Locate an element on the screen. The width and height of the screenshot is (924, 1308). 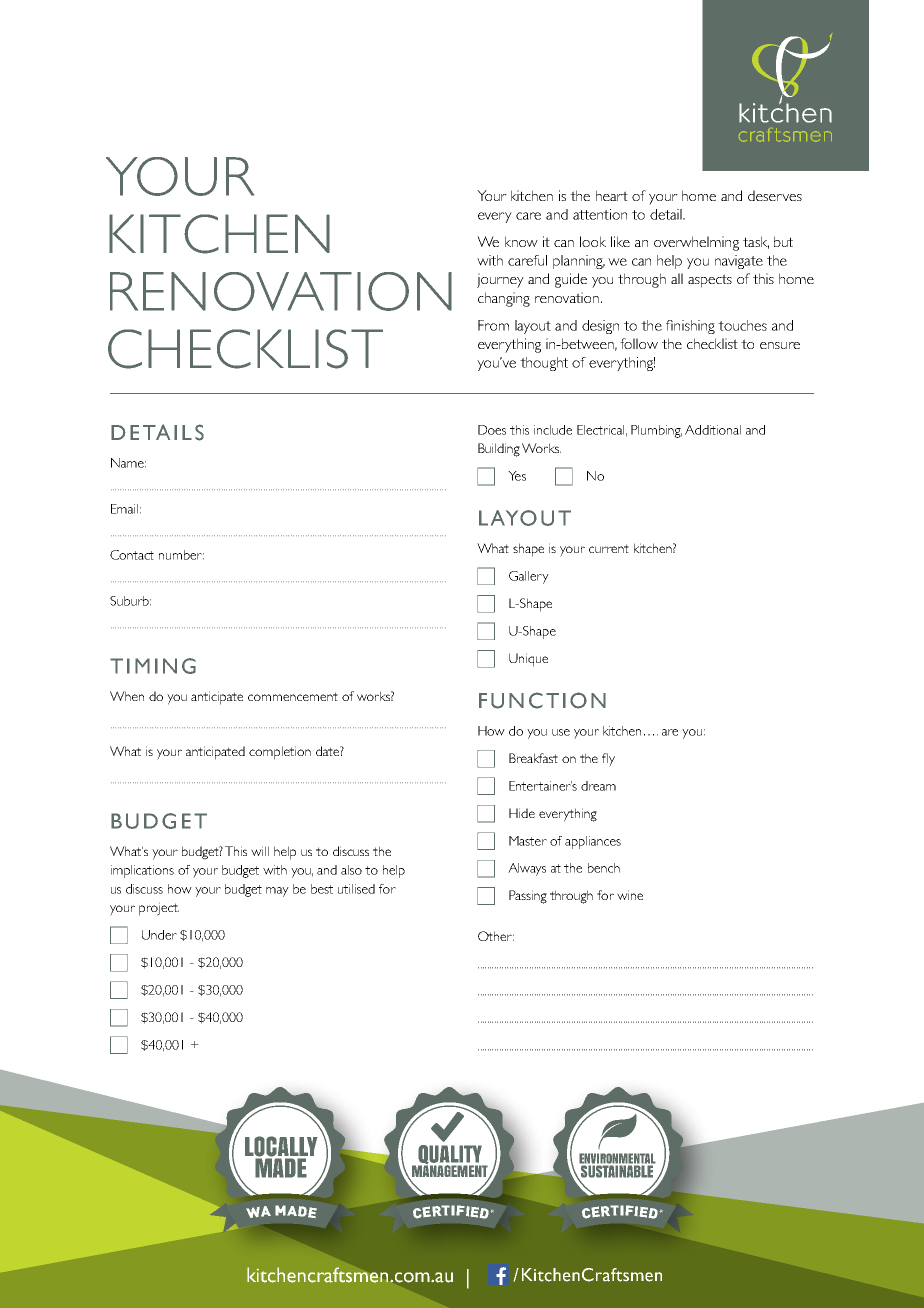
TIMING is located at coordinates (153, 666).
